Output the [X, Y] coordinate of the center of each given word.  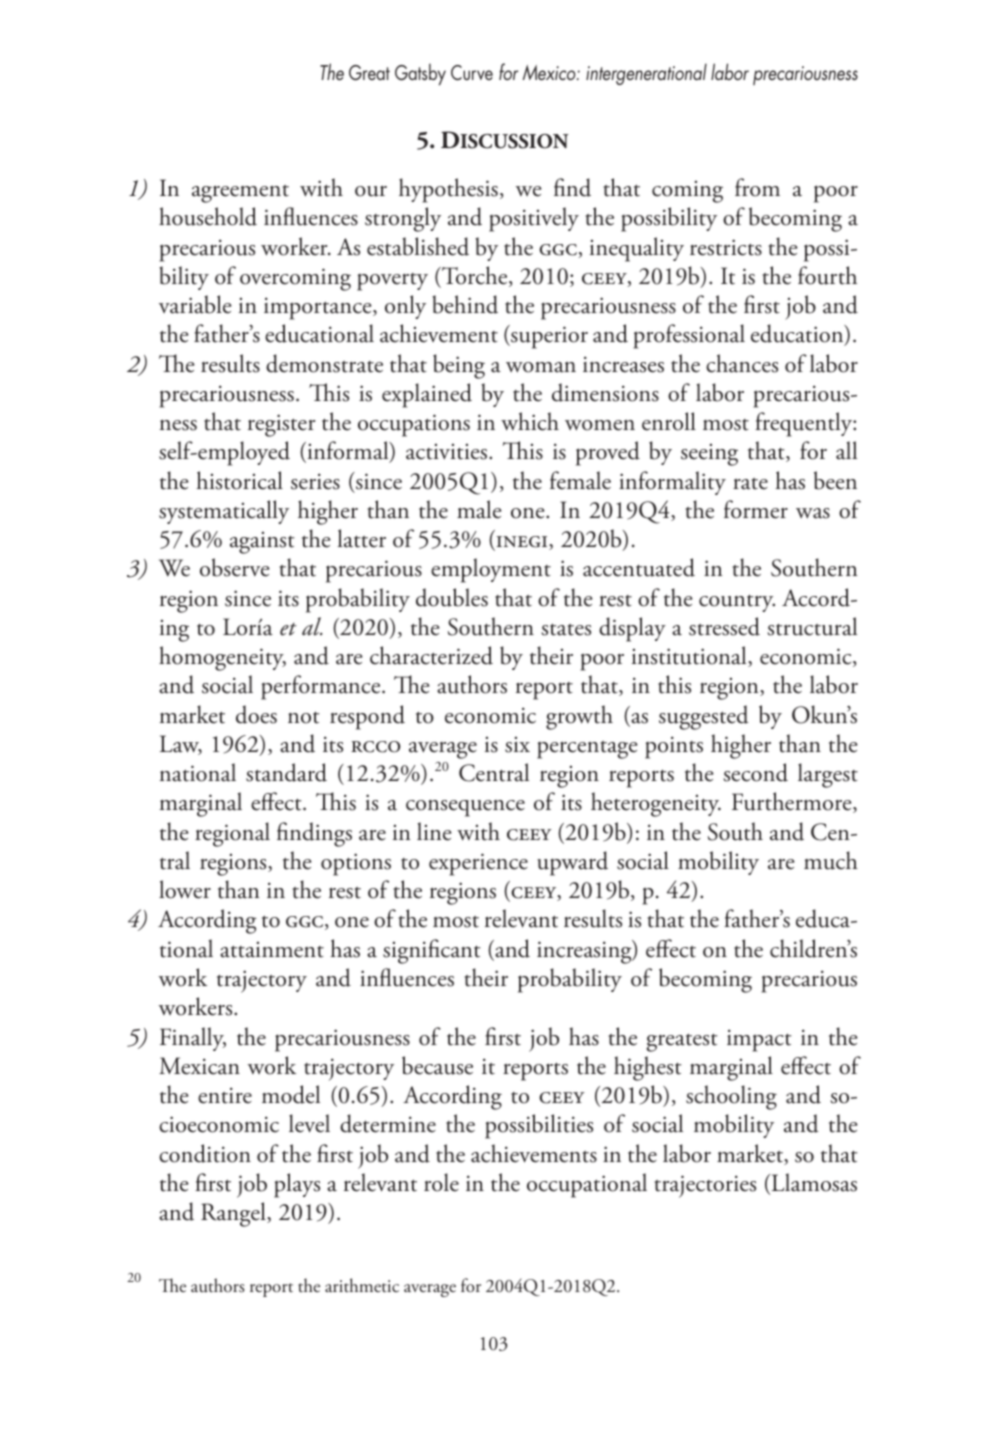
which [530, 421]
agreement [240, 194]
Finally [193, 1039]
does [256, 714]
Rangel [234, 1214]
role [441, 1182]
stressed [724, 626]
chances [742, 363]
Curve [472, 73]
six [517, 745]
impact [759, 1040]
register [281, 425]
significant [432, 951]
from [757, 187]
